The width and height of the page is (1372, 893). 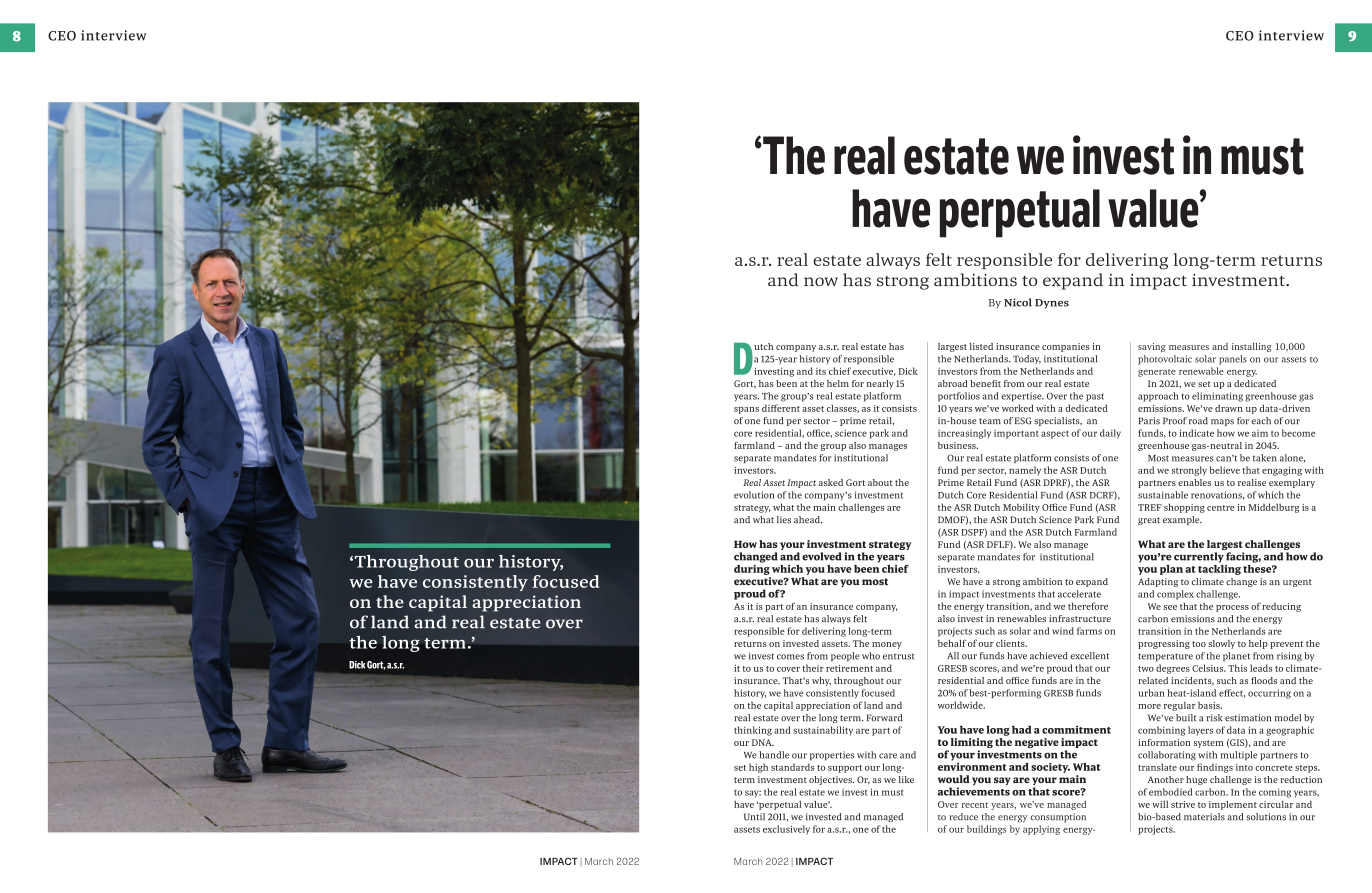 I want to click on slowly, so click(x=1221, y=644).
